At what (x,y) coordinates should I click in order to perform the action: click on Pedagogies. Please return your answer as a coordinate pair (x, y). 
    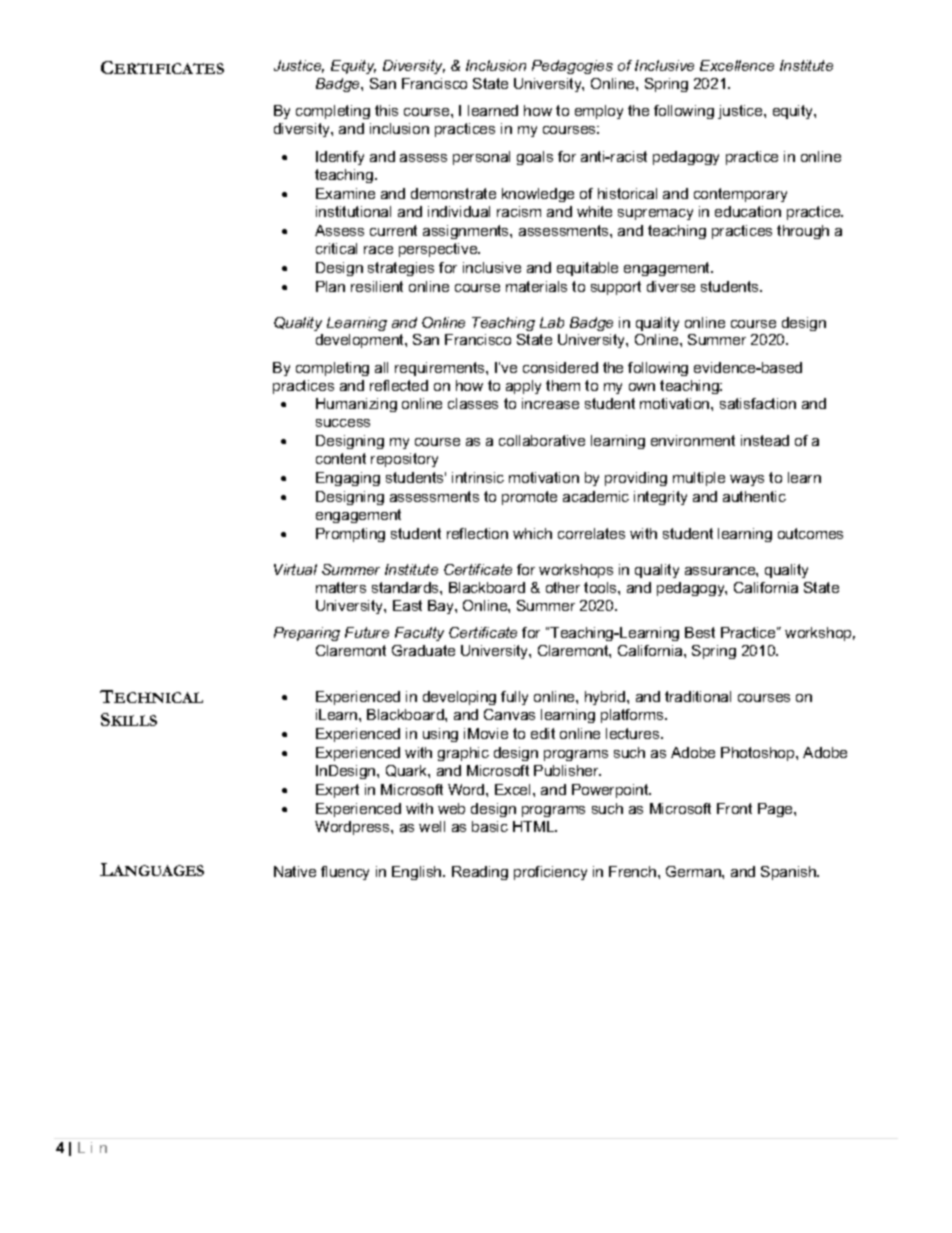
    Looking at the image, I should click on (572, 67).
